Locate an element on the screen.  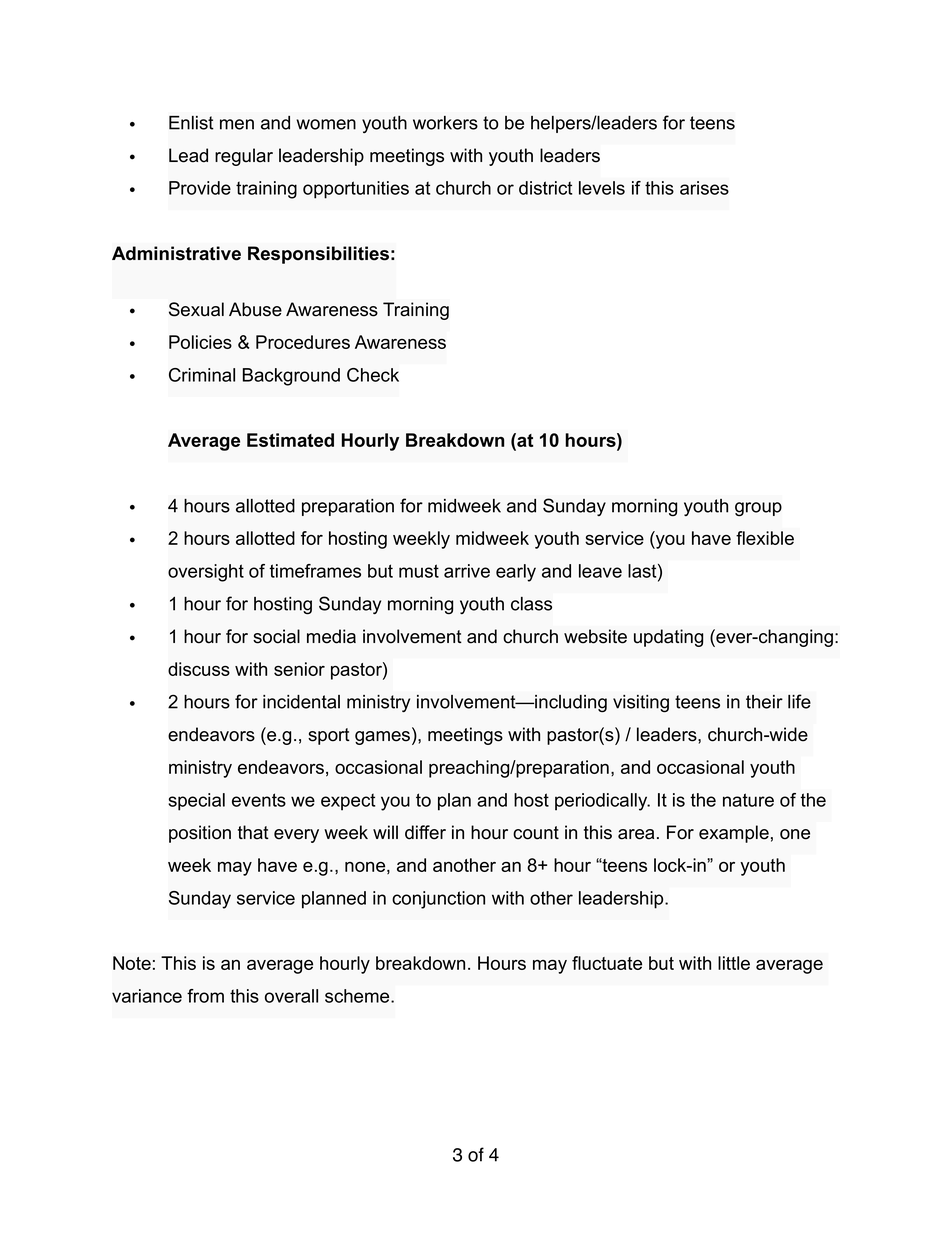
regular is located at coordinates (244, 157).
